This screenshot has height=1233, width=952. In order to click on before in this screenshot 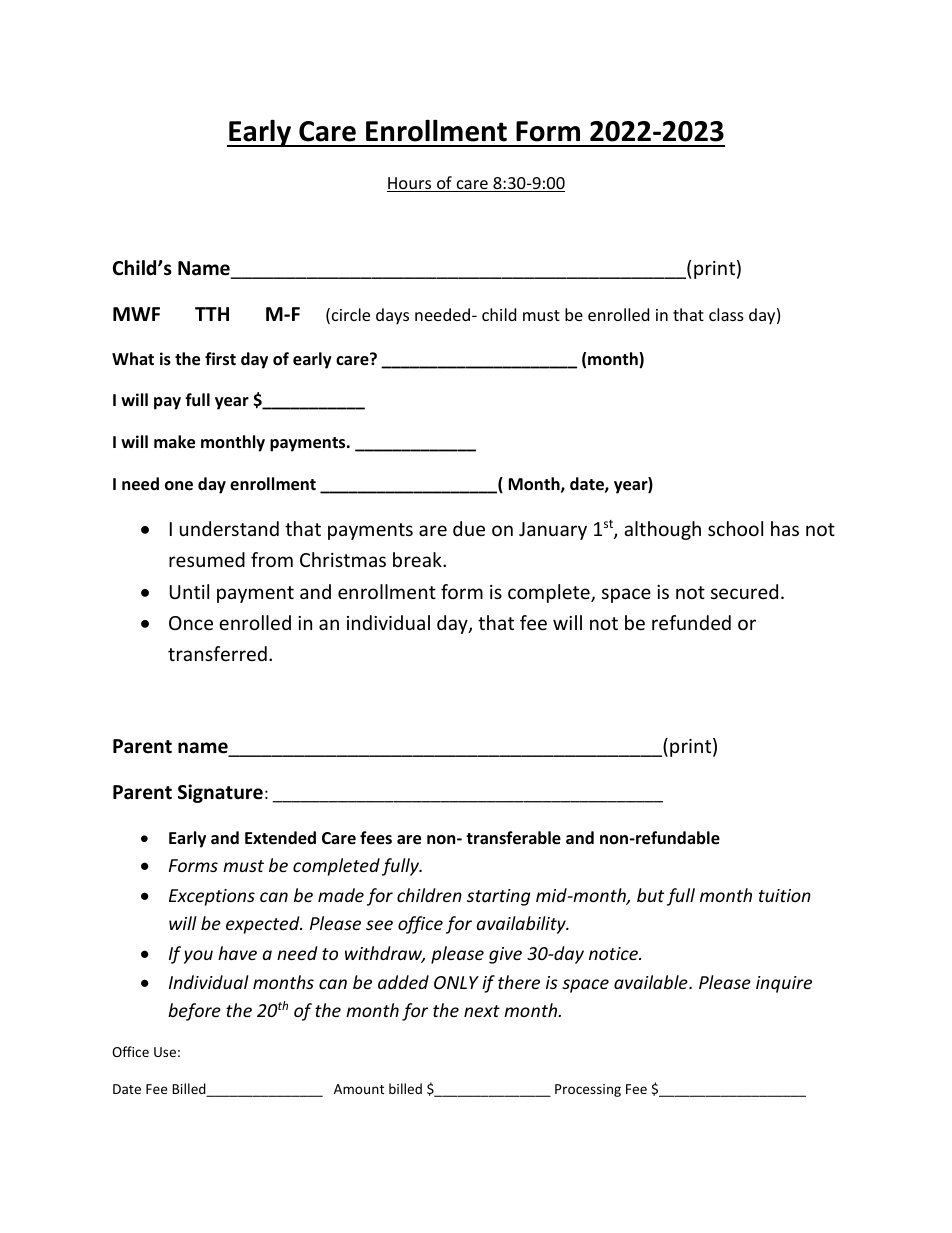, I will do `click(194, 1012)`.
